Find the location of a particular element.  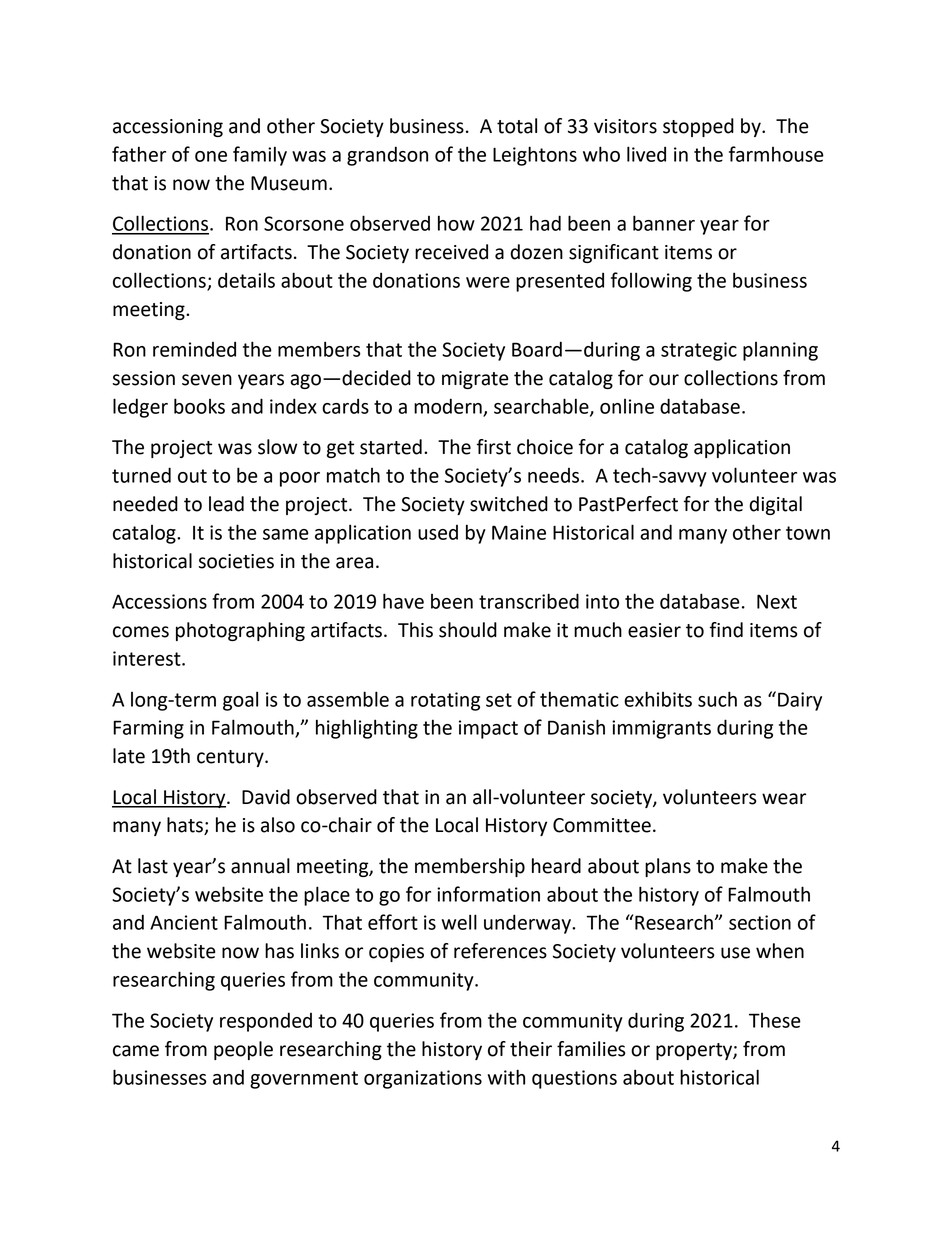

find is located at coordinates (726, 630).
